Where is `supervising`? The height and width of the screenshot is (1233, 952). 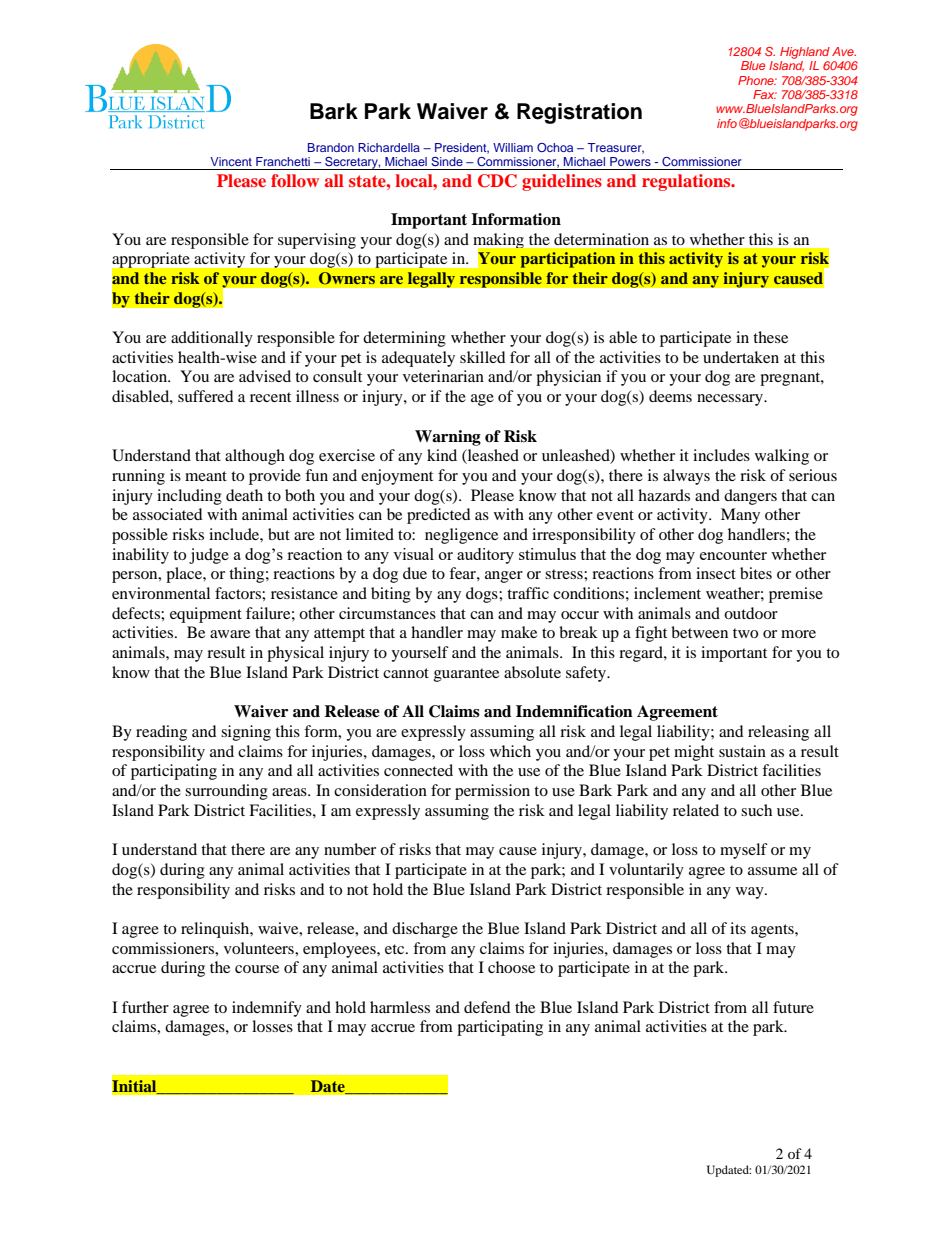 supervising is located at coordinates (317, 241).
